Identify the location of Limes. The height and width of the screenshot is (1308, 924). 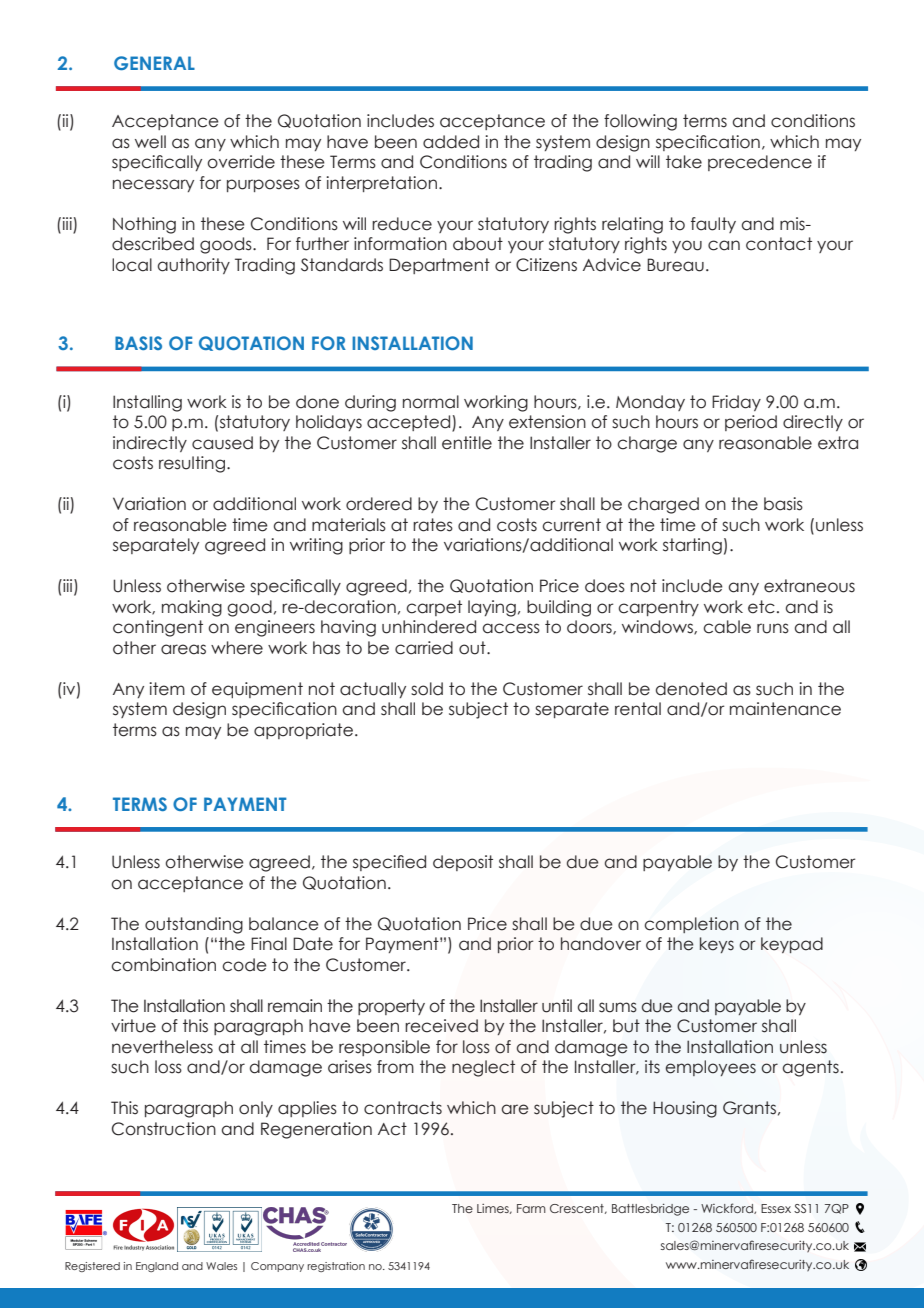
(494, 1209).
